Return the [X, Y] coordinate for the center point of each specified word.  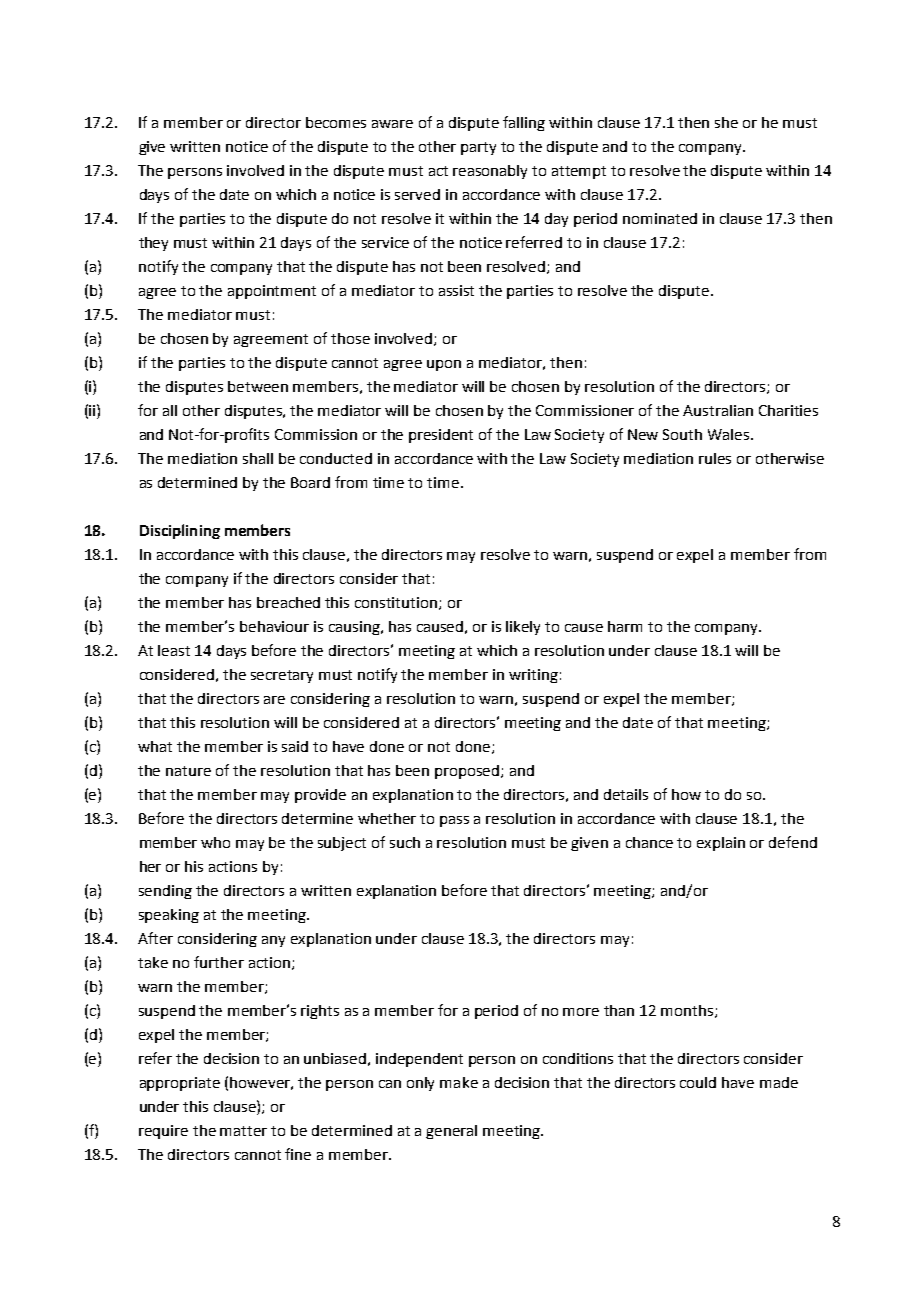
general [451, 1132]
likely [523, 628]
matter [243, 1131]
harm [625, 626]
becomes [336, 122]
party [478, 148]
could [698, 1082]
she [726, 122]
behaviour [274, 626]
